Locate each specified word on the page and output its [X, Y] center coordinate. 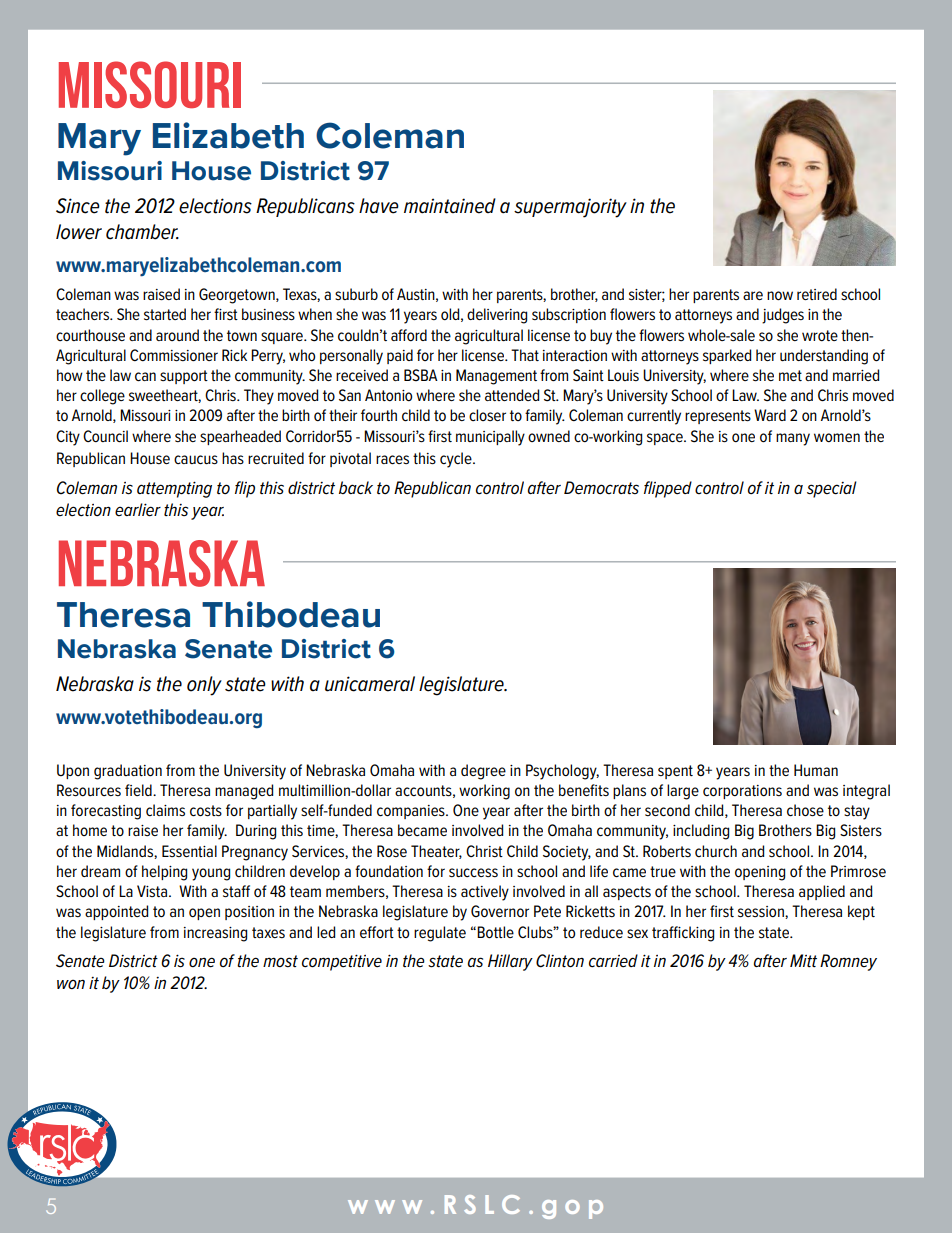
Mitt [803, 960]
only [204, 686]
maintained [450, 206]
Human [816, 770]
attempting [174, 489]
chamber [142, 232]
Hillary [510, 962]
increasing [215, 934]
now [780, 295]
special [832, 489]
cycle [457, 460]
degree [483, 772]
